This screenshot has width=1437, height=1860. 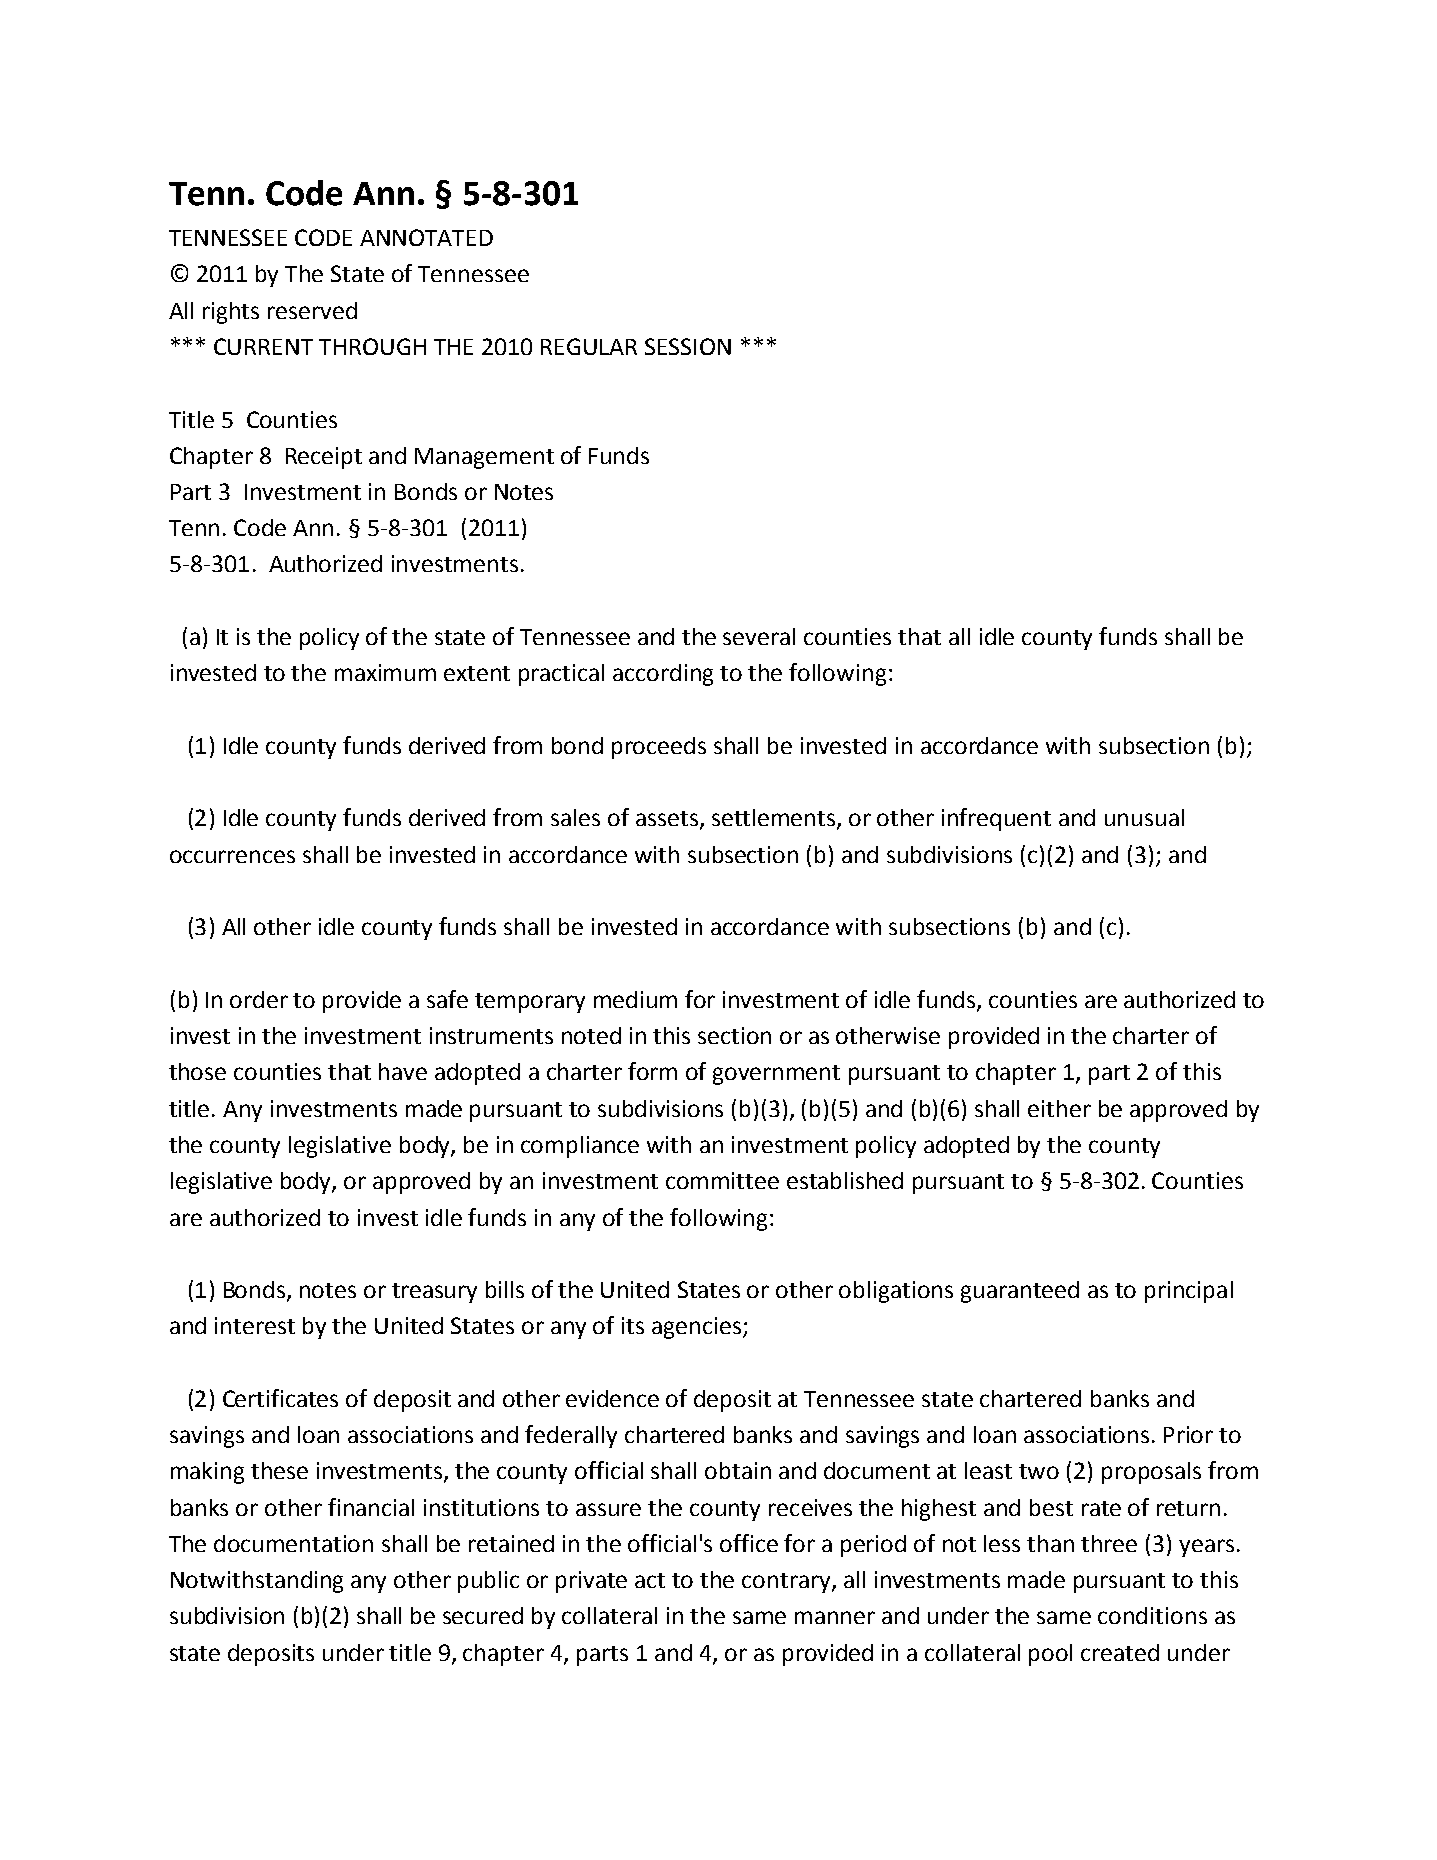 What do you see at coordinates (1144, 817) in the screenshot?
I see `unusual` at bounding box center [1144, 817].
